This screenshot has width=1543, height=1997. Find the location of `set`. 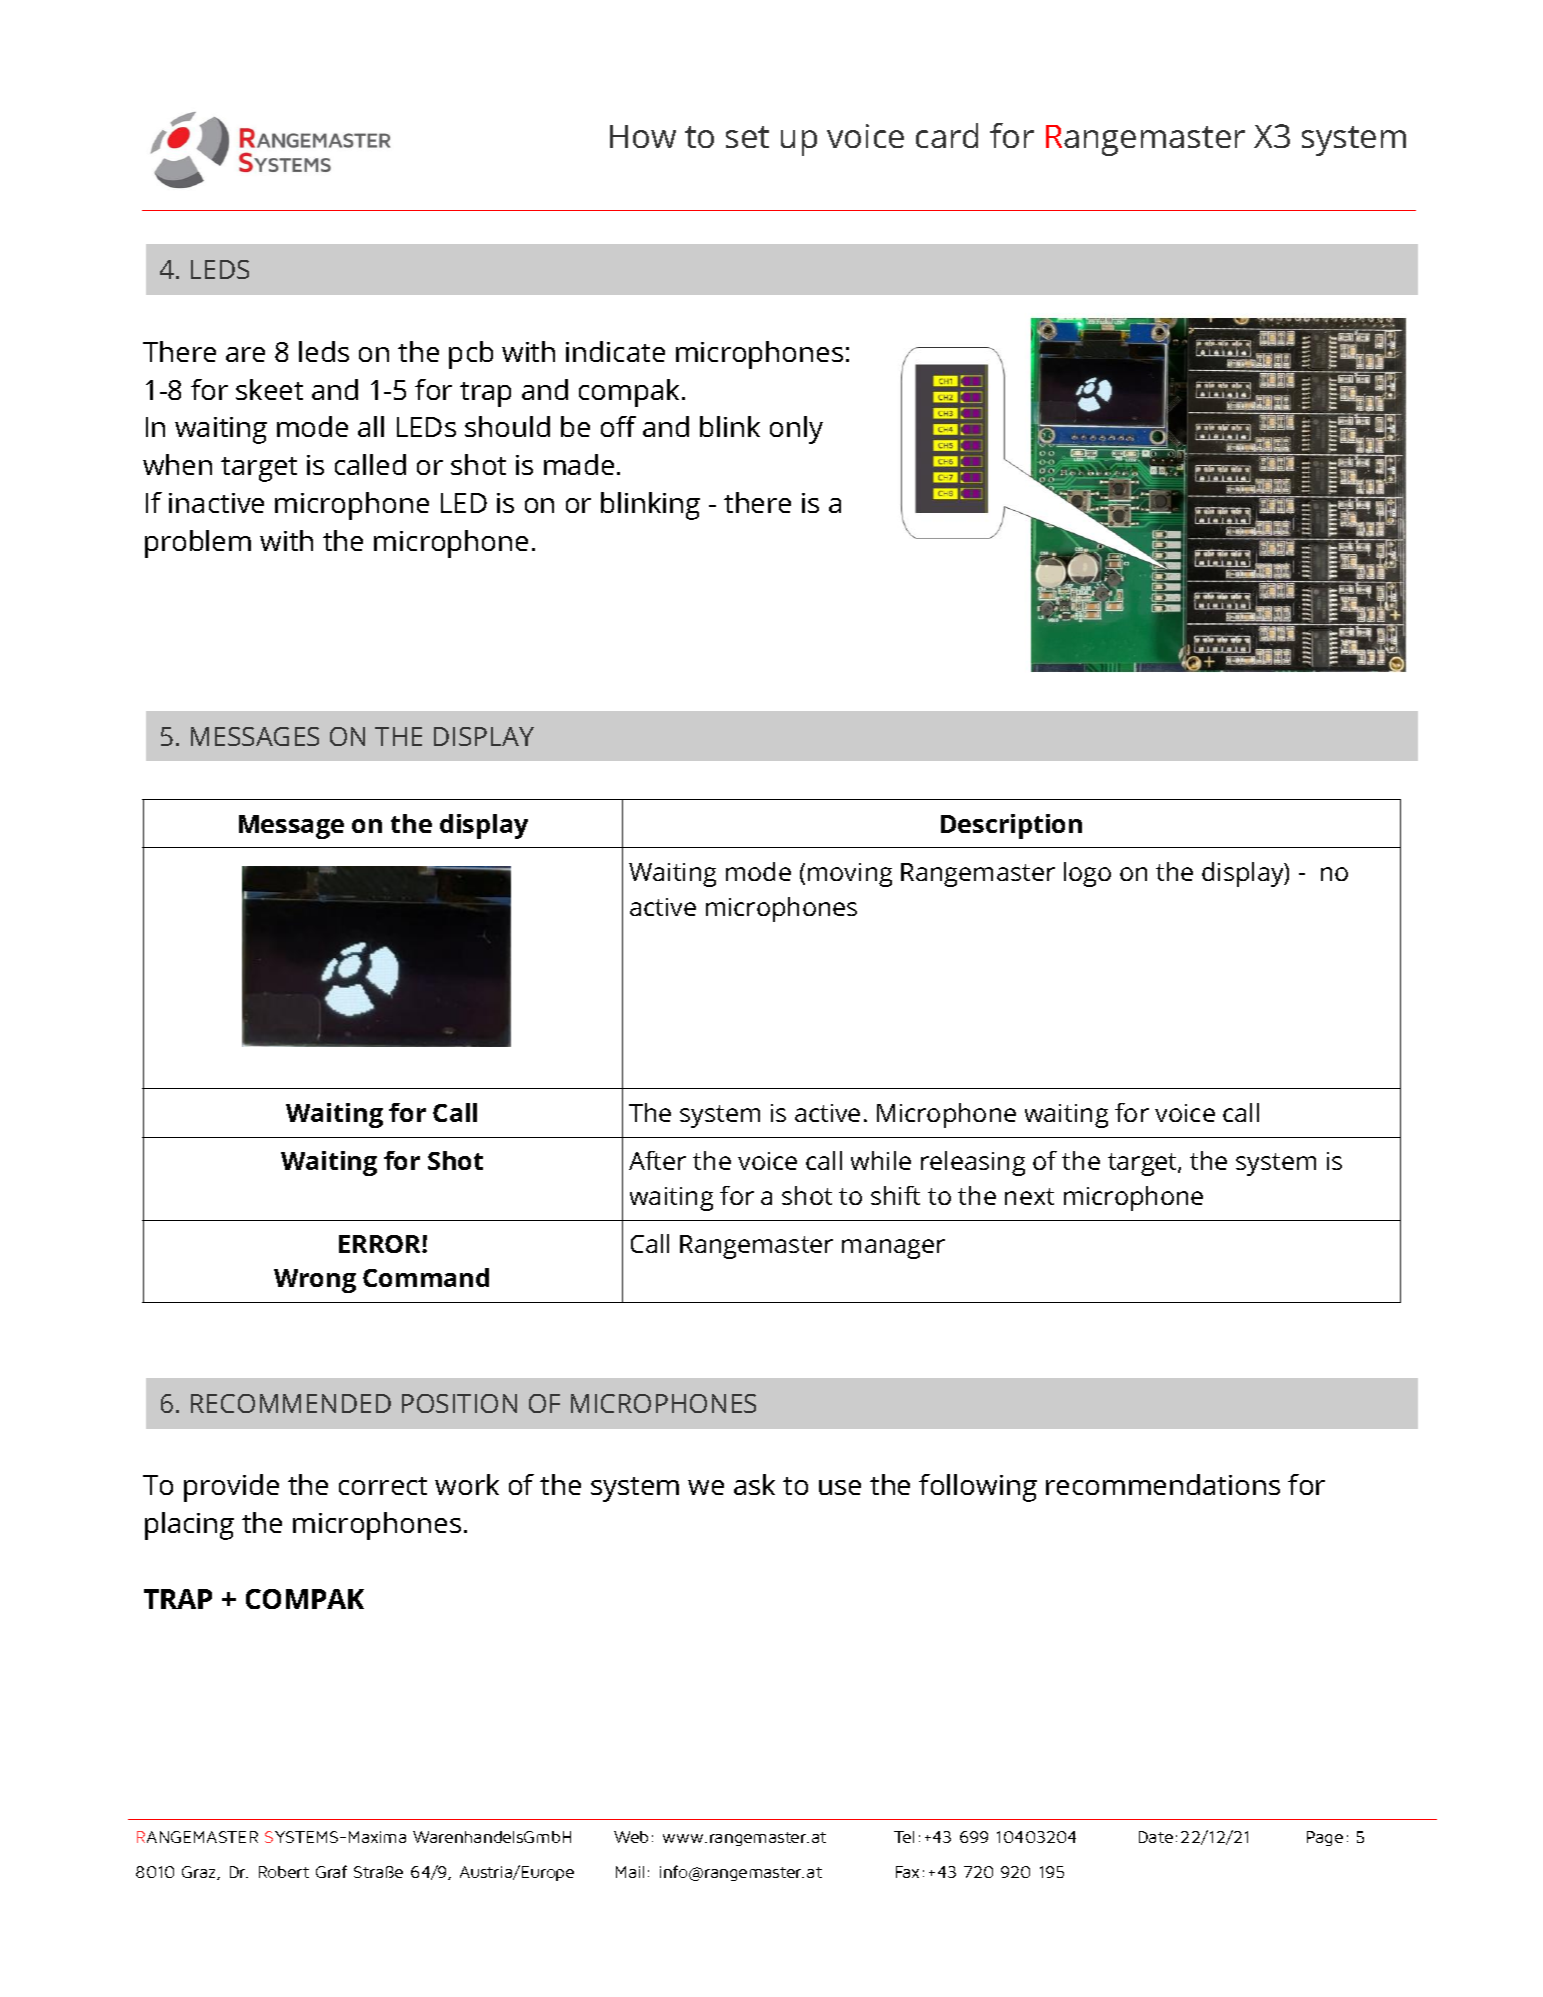

set is located at coordinates (747, 137).
